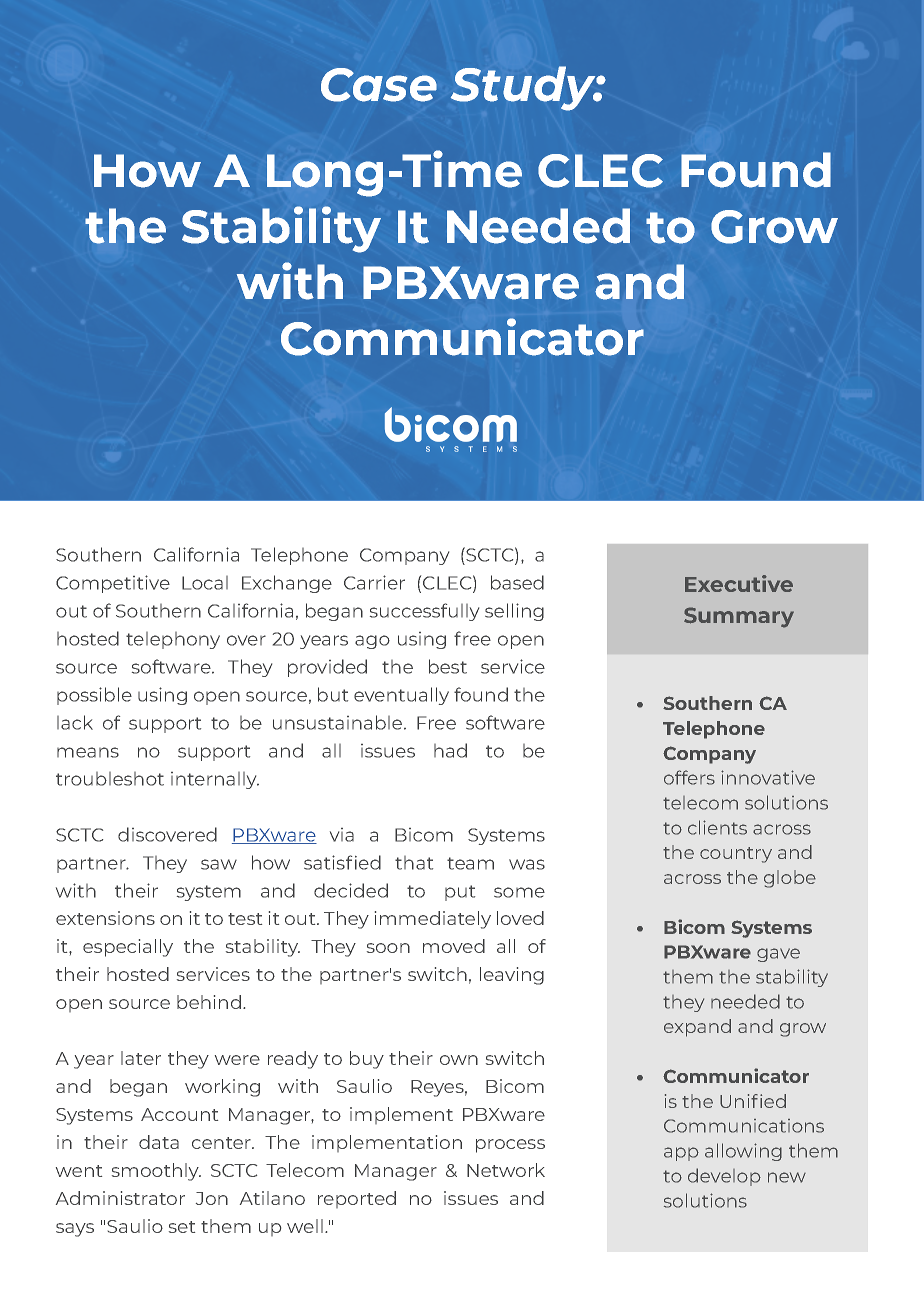 The width and height of the image is (924, 1308). I want to click on Summary, so click(739, 617).
